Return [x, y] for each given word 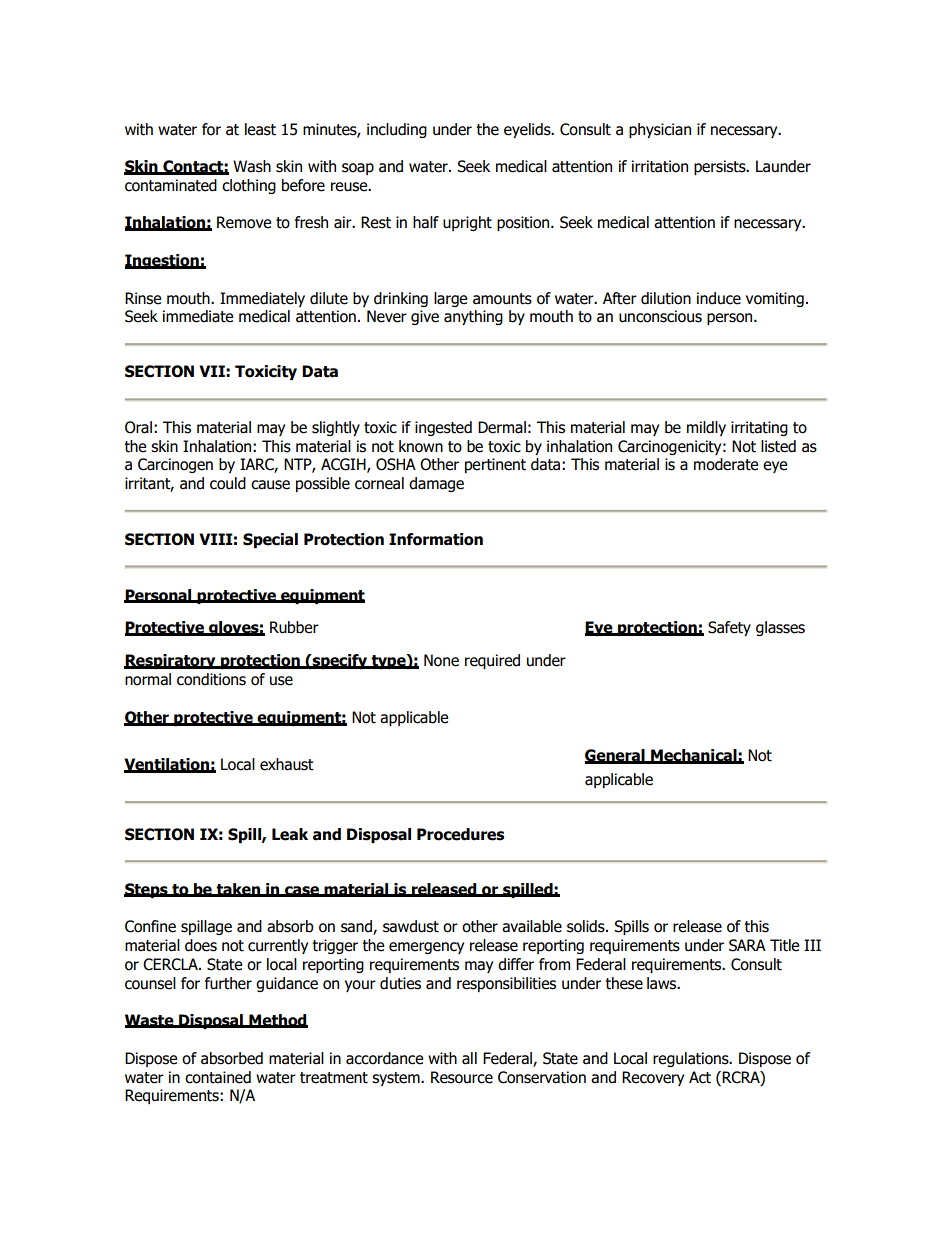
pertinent [495, 465]
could [228, 483]
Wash [252, 166]
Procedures [460, 834]
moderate [726, 464]
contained [218, 1077]
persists [721, 167]
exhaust [287, 764]
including [397, 130]
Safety [729, 628]
